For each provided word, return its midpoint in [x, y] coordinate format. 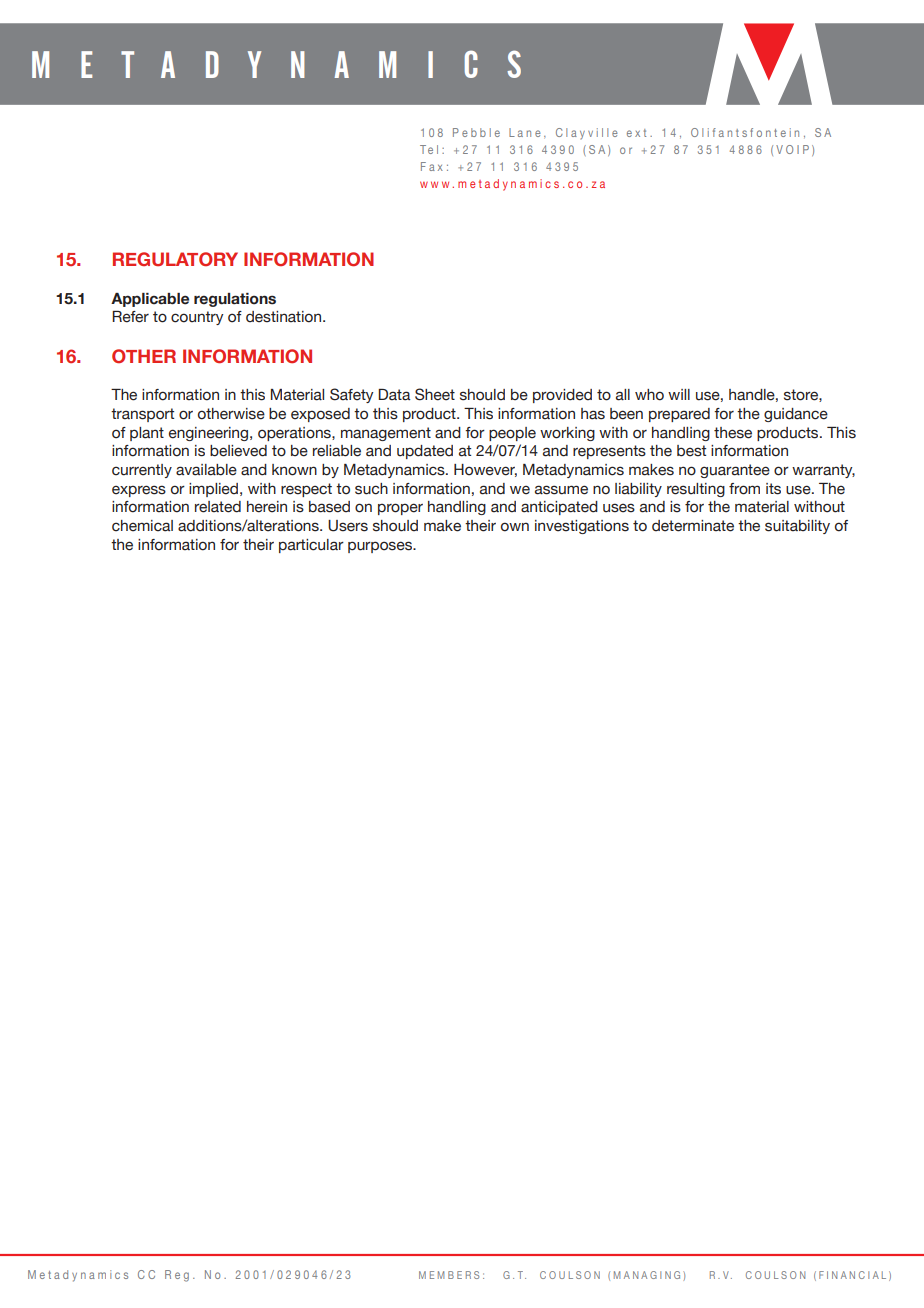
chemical [142, 526]
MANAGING [647, 1275]
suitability [797, 527]
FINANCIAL [852, 1275]
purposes [381, 547]
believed [238, 451]
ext [636, 133]
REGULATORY [175, 259]
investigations [582, 527]
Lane [525, 132]
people [512, 434]
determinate [693, 526]
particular [311, 546]
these [733, 433]
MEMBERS [449, 1275]
